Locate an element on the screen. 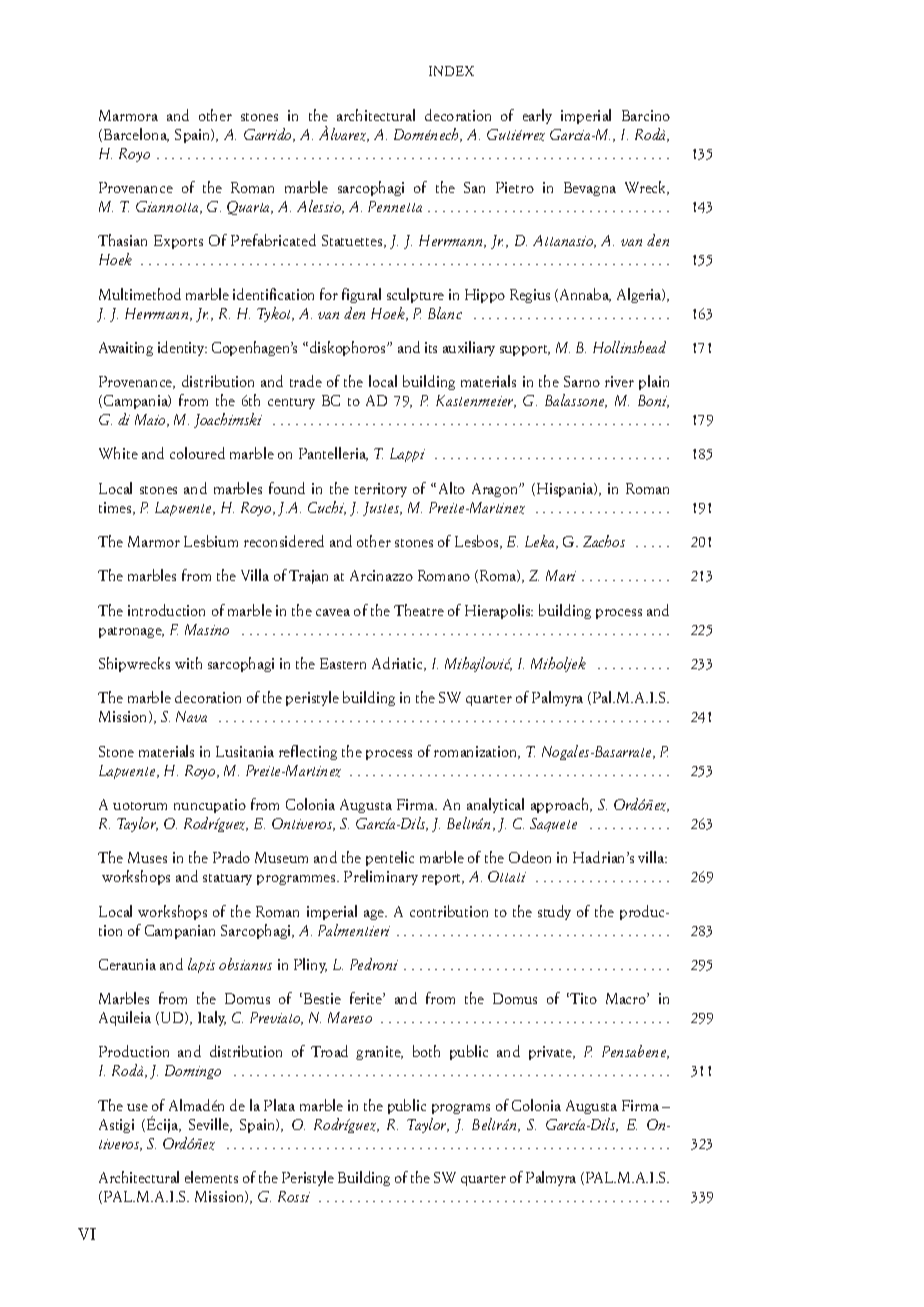  Barcelona is located at coordinates (136, 135).
